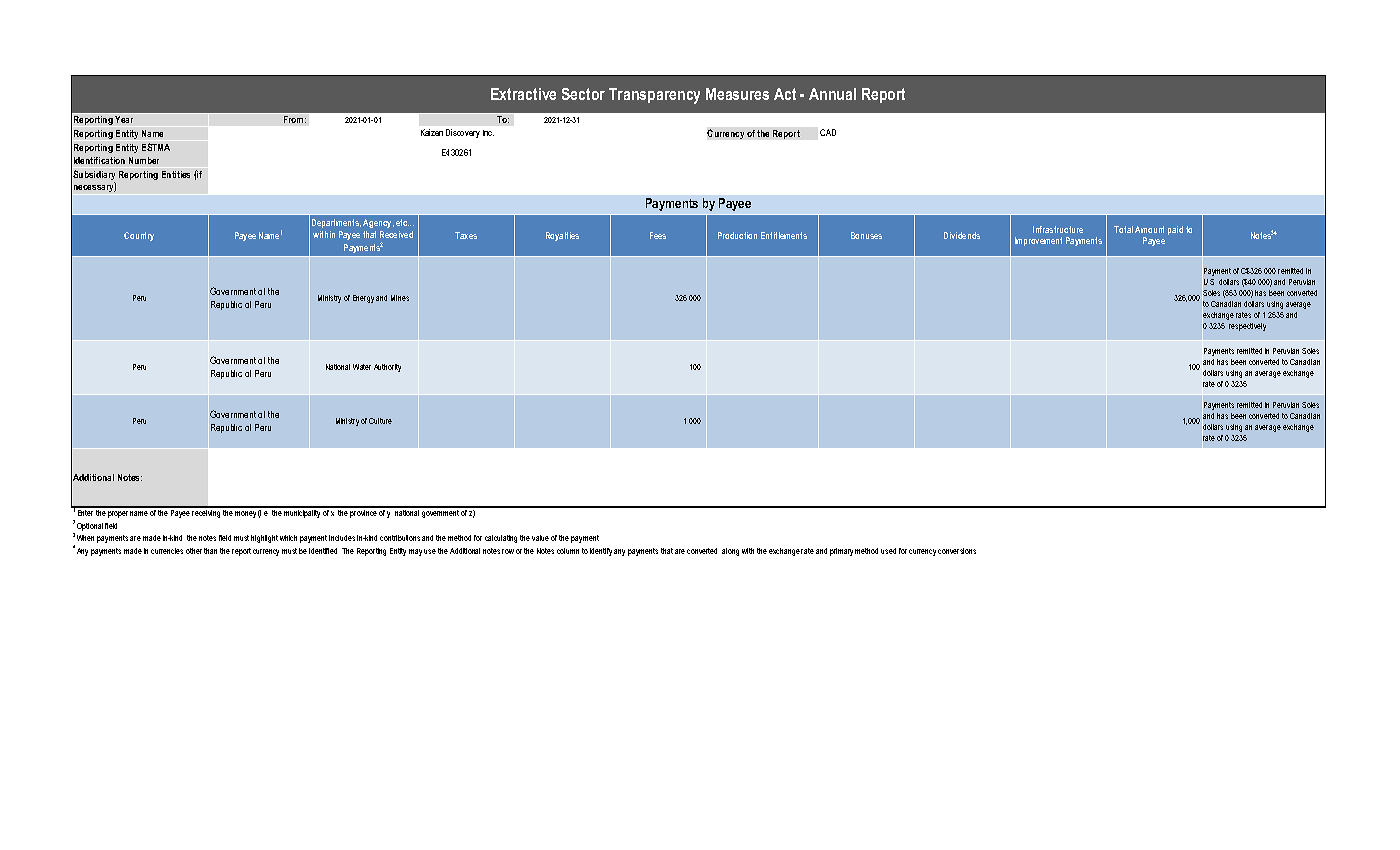 The height and width of the image is (850, 1400). What do you see at coordinates (832, 94) in the image?
I see `Annual` at bounding box center [832, 94].
